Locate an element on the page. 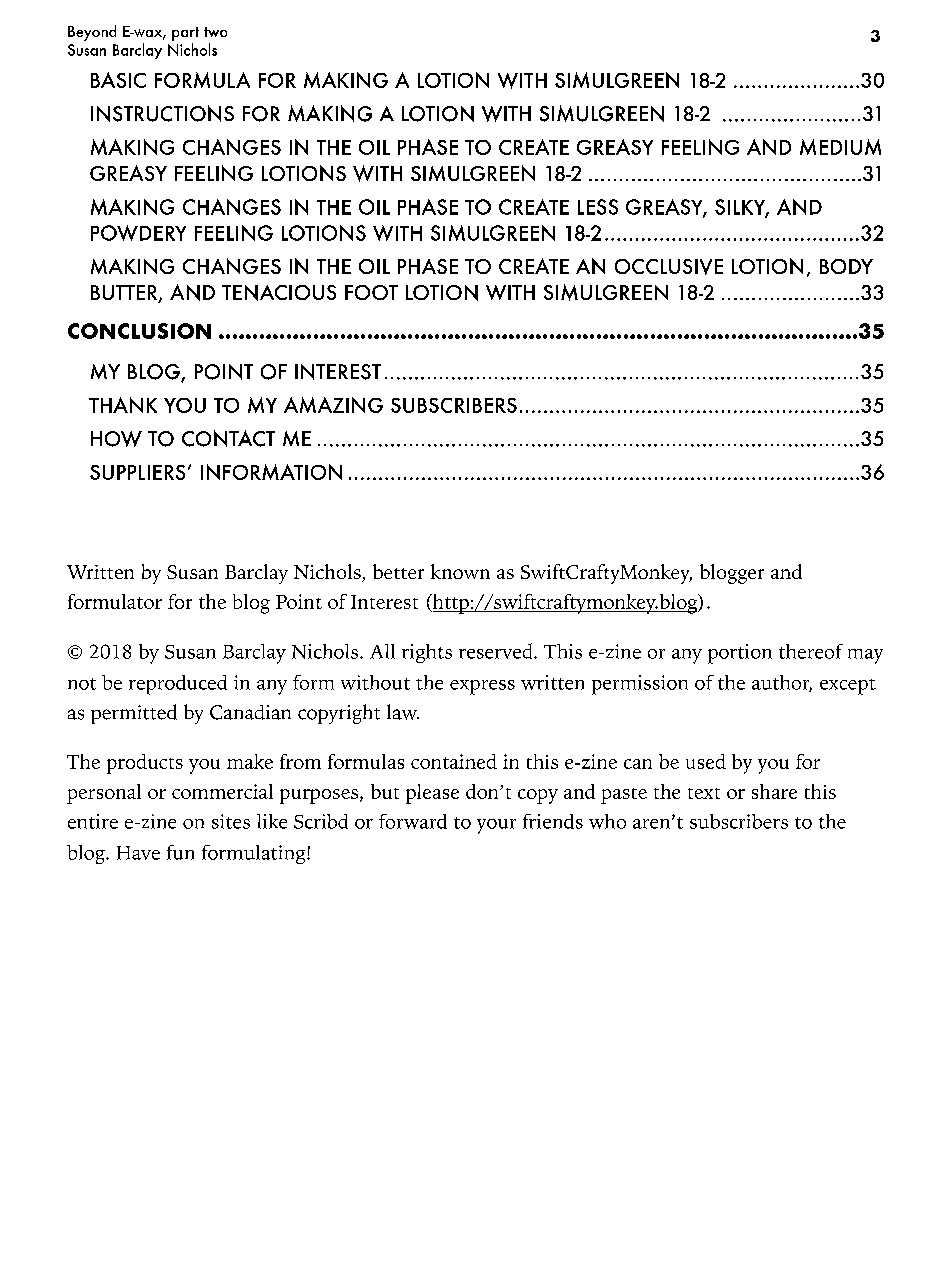 This page has width=952, height=1270. POWDERY is located at coordinates (138, 233).
